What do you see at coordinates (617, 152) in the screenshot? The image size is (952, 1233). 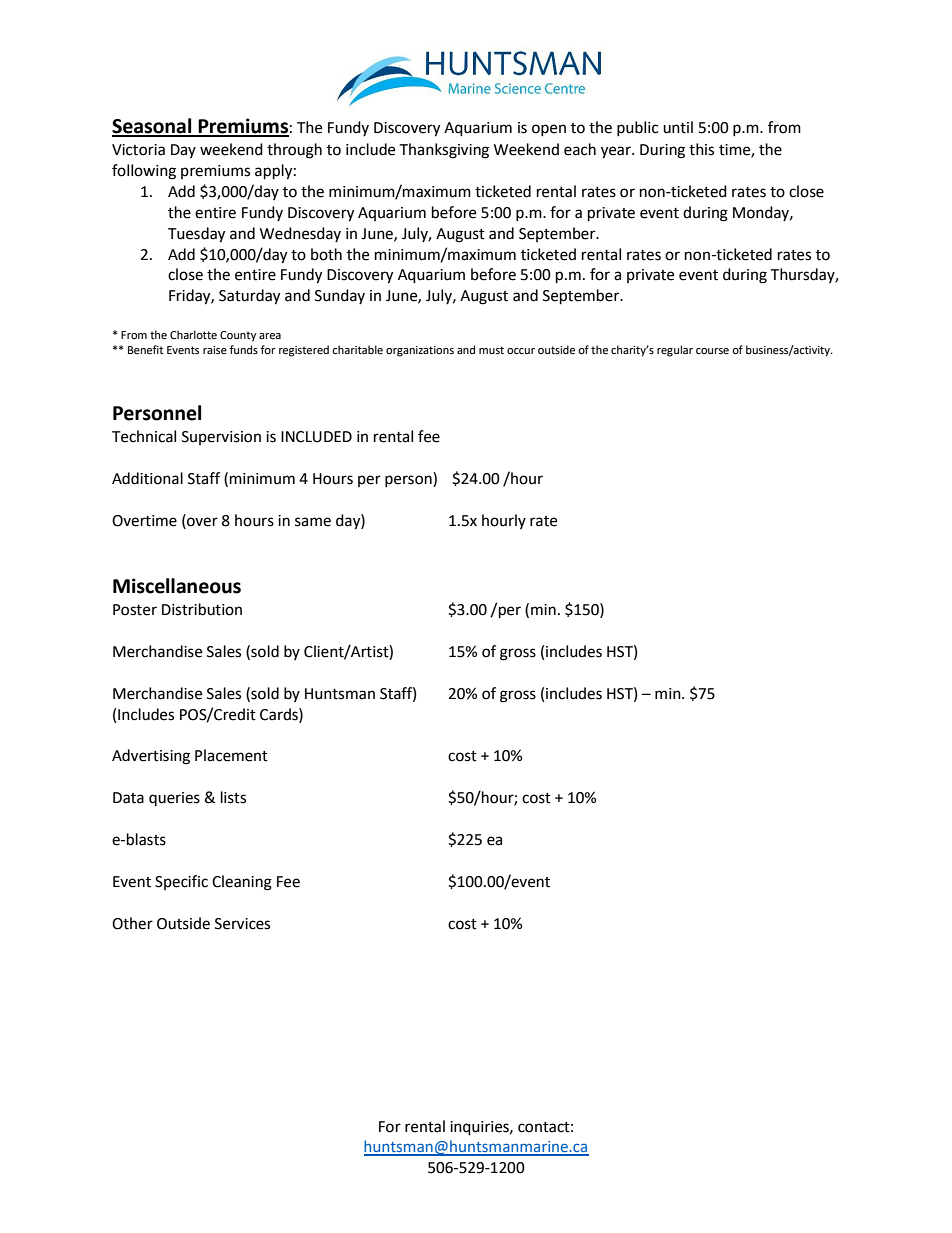 I see `year` at bounding box center [617, 152].
